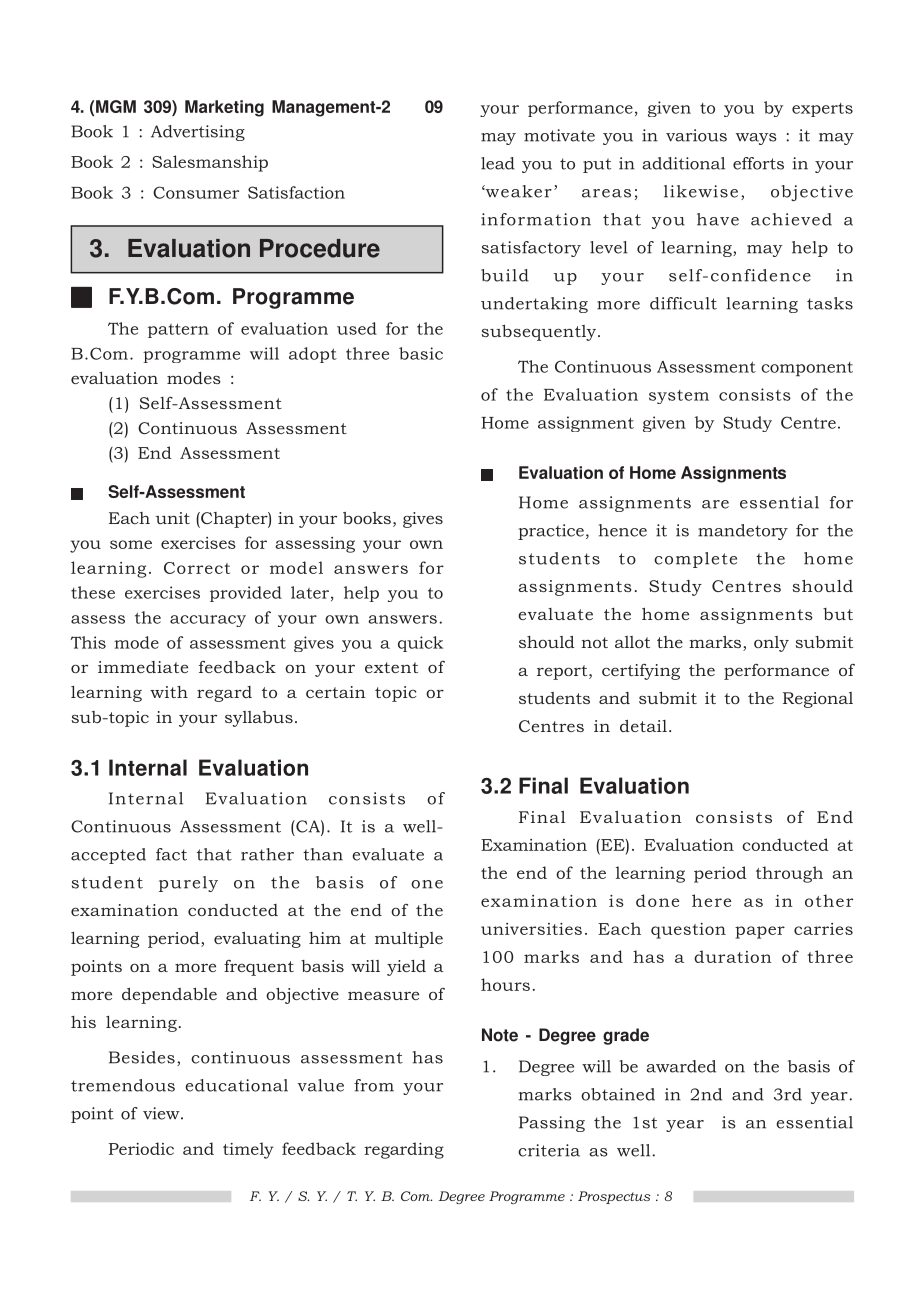 The image size is (924, 1308). I want to click on Prospectus, so click(614, 1197).
